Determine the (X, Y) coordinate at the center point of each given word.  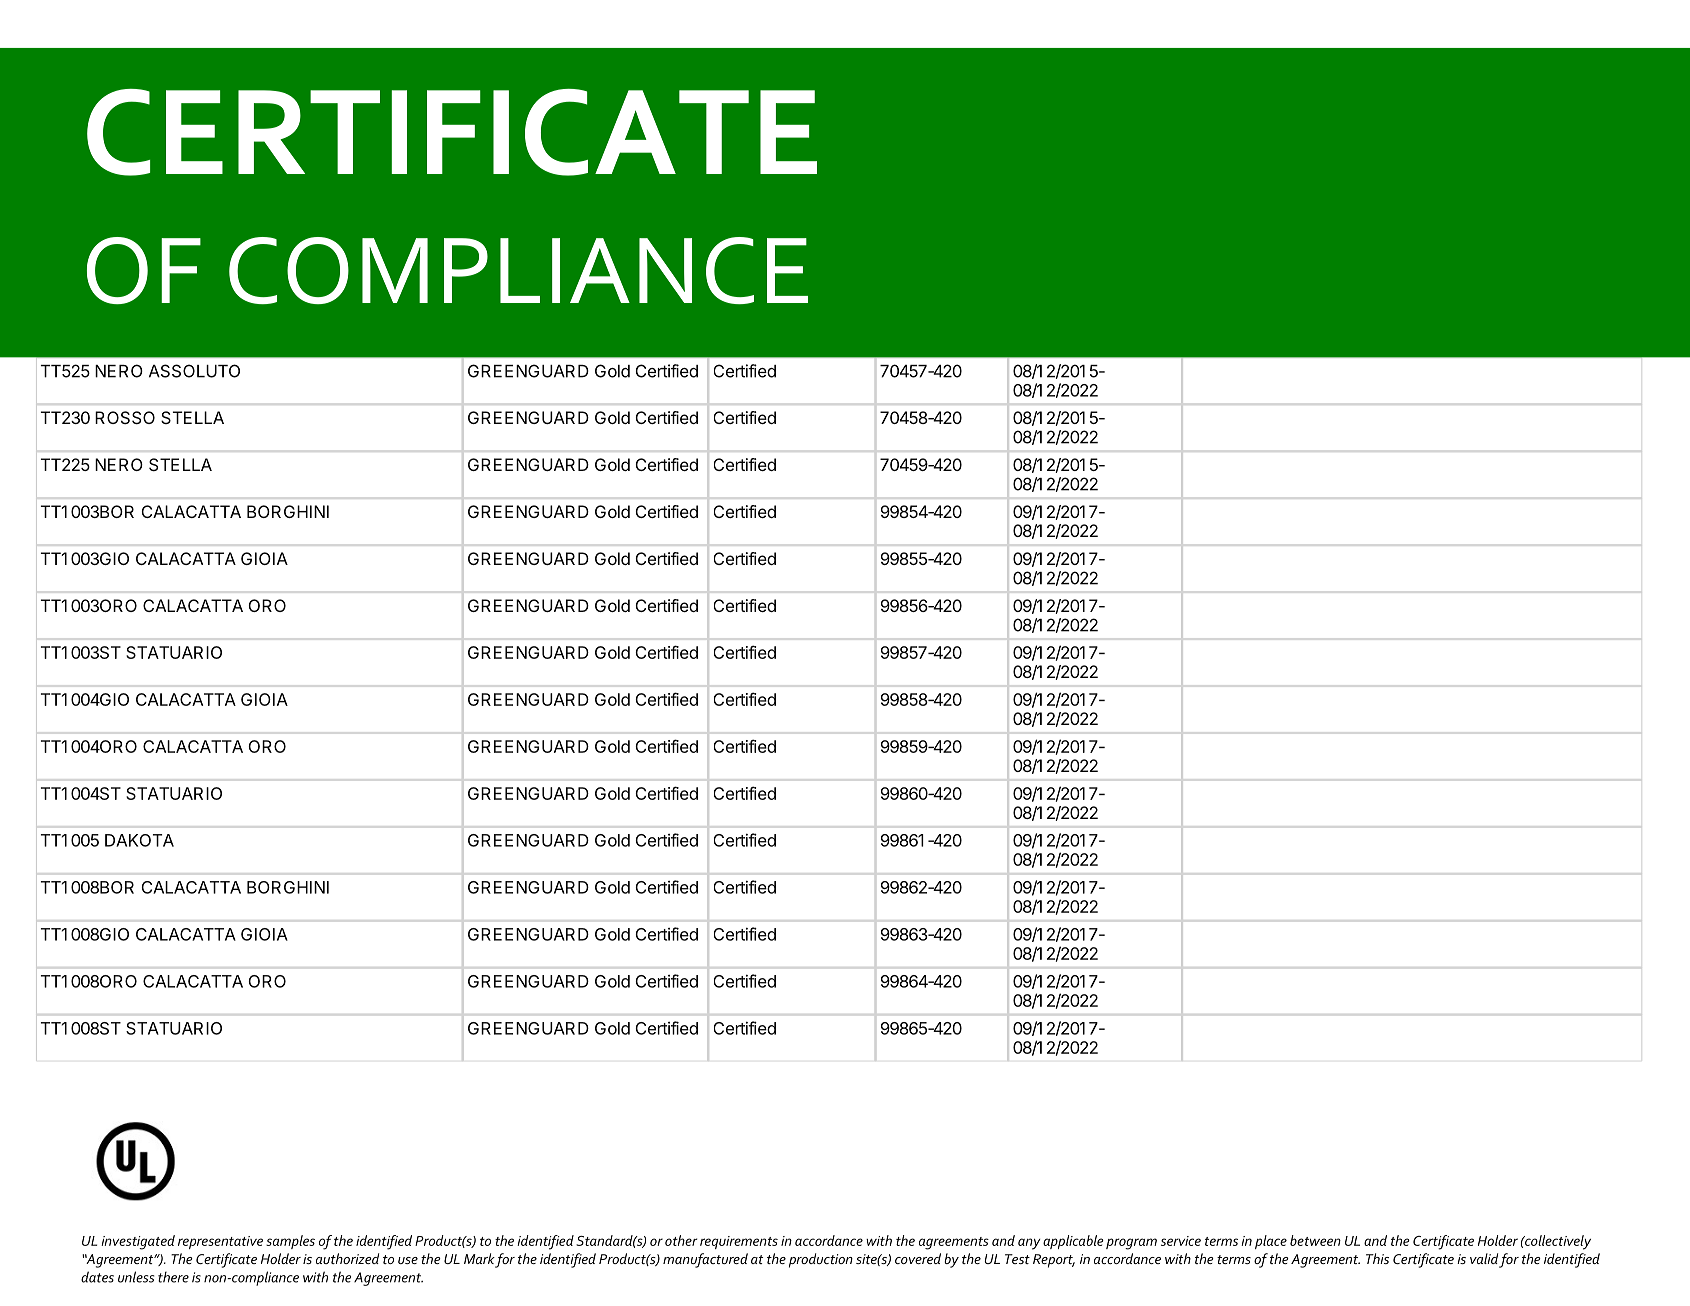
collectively (1557, 1242)
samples (290, 1242)
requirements (739, 1242)
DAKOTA (139, 840)
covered (918, 1258)
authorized (347, 1258)
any (1029, 1244)
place (1271, 1242)
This (1377, 1258)
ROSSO (125, 417)
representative (220, 1242)
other (681, 1240)
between (1315, 1240)
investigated (138, 1242)
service (1181, 1241)
